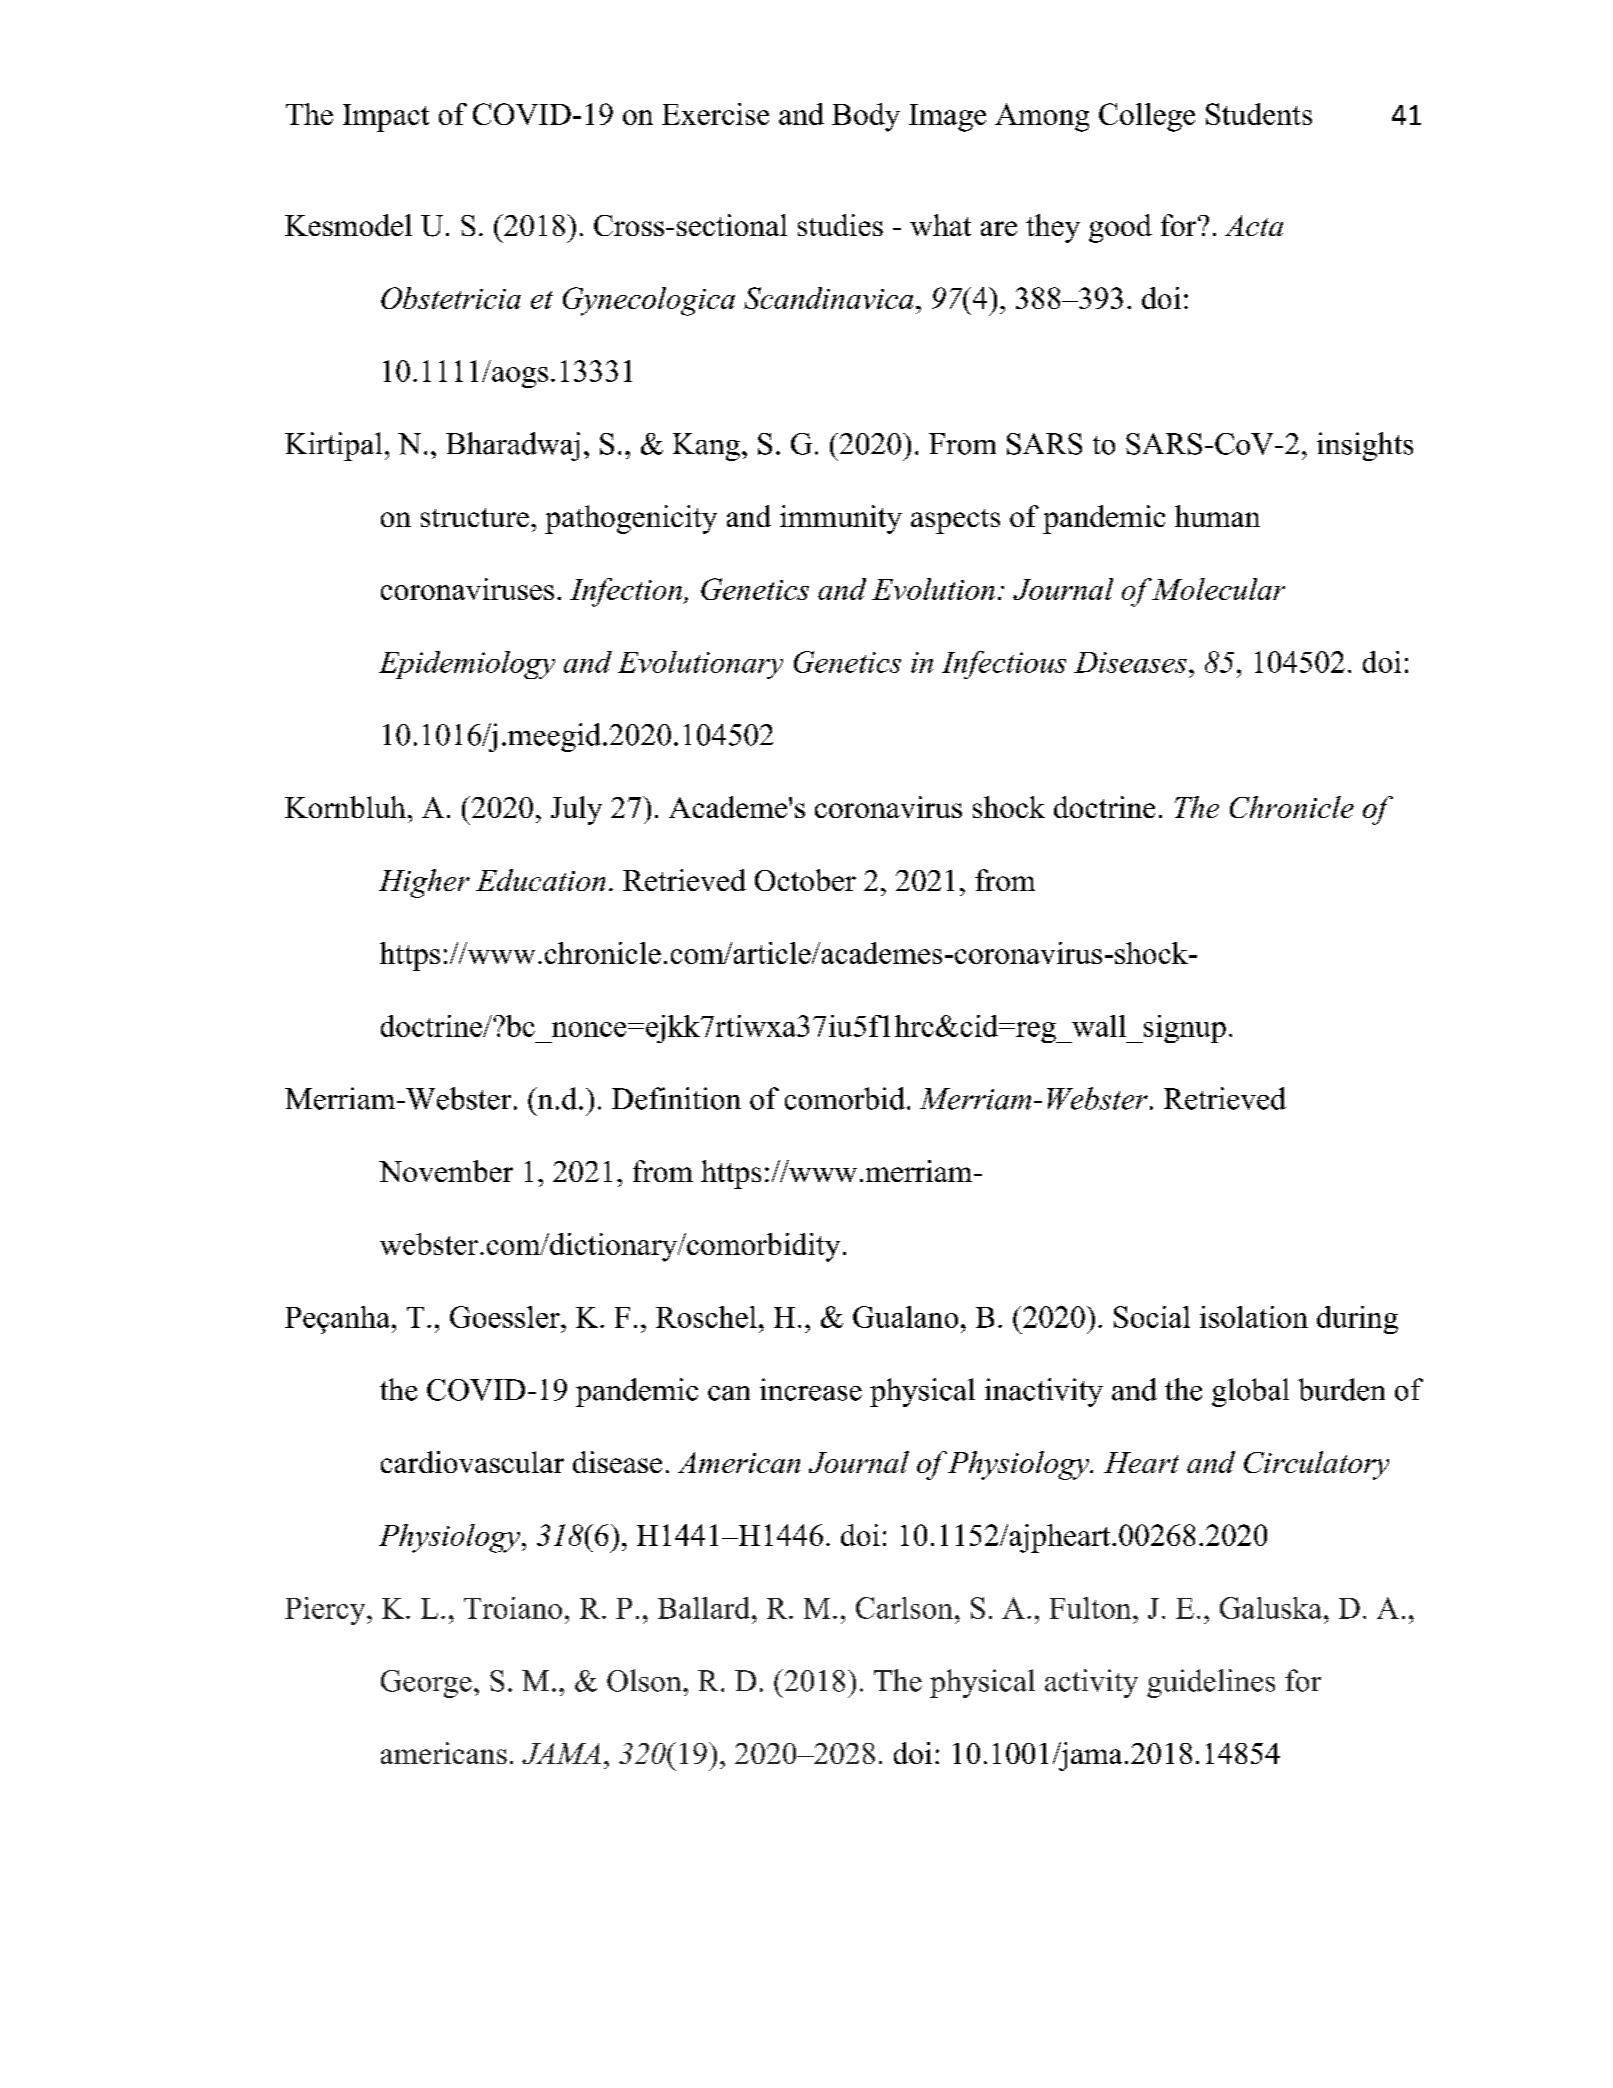  I want to click on global, so click(1250, 1392).
